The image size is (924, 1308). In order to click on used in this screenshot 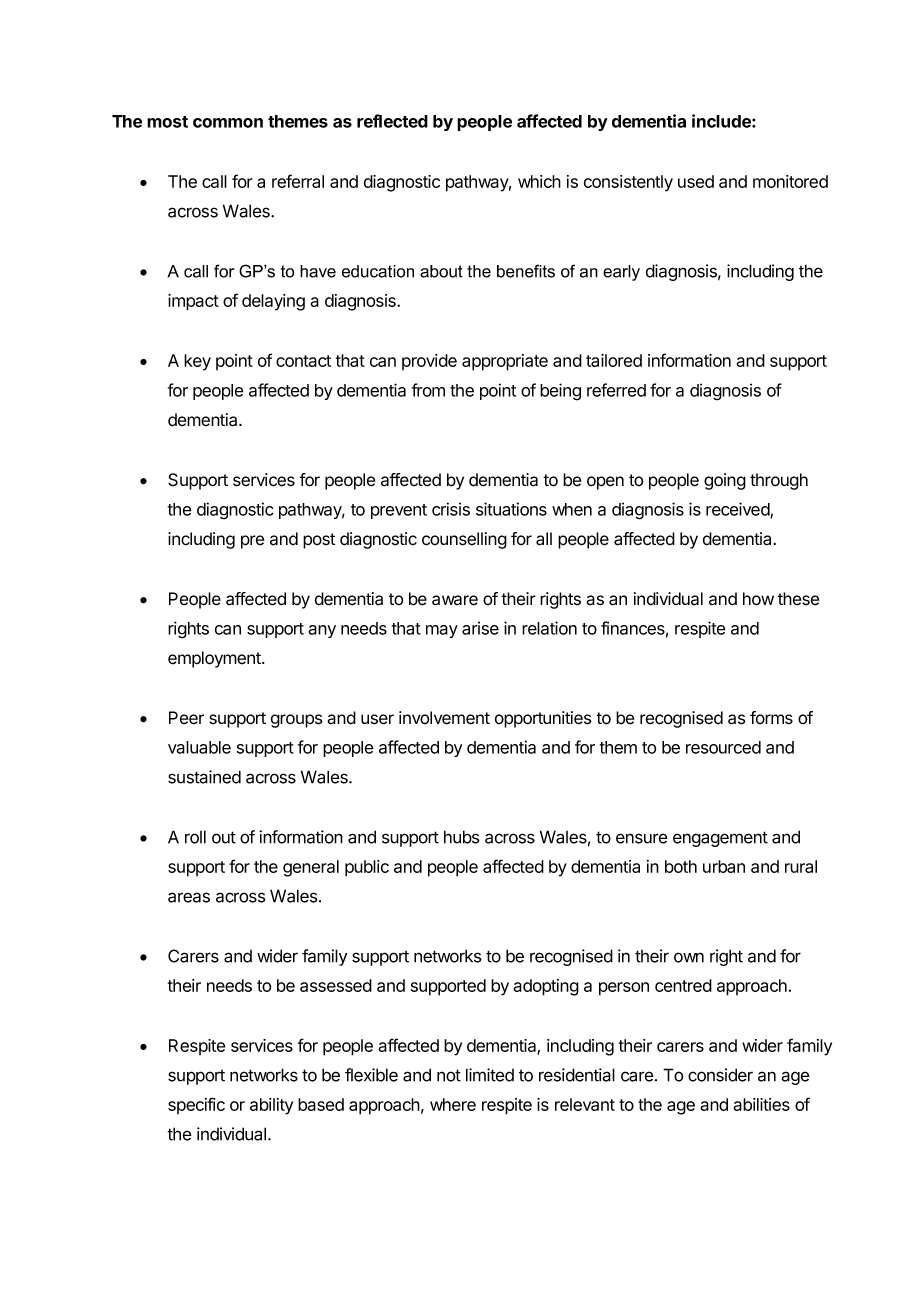, I will do `click(696, 181)`.
